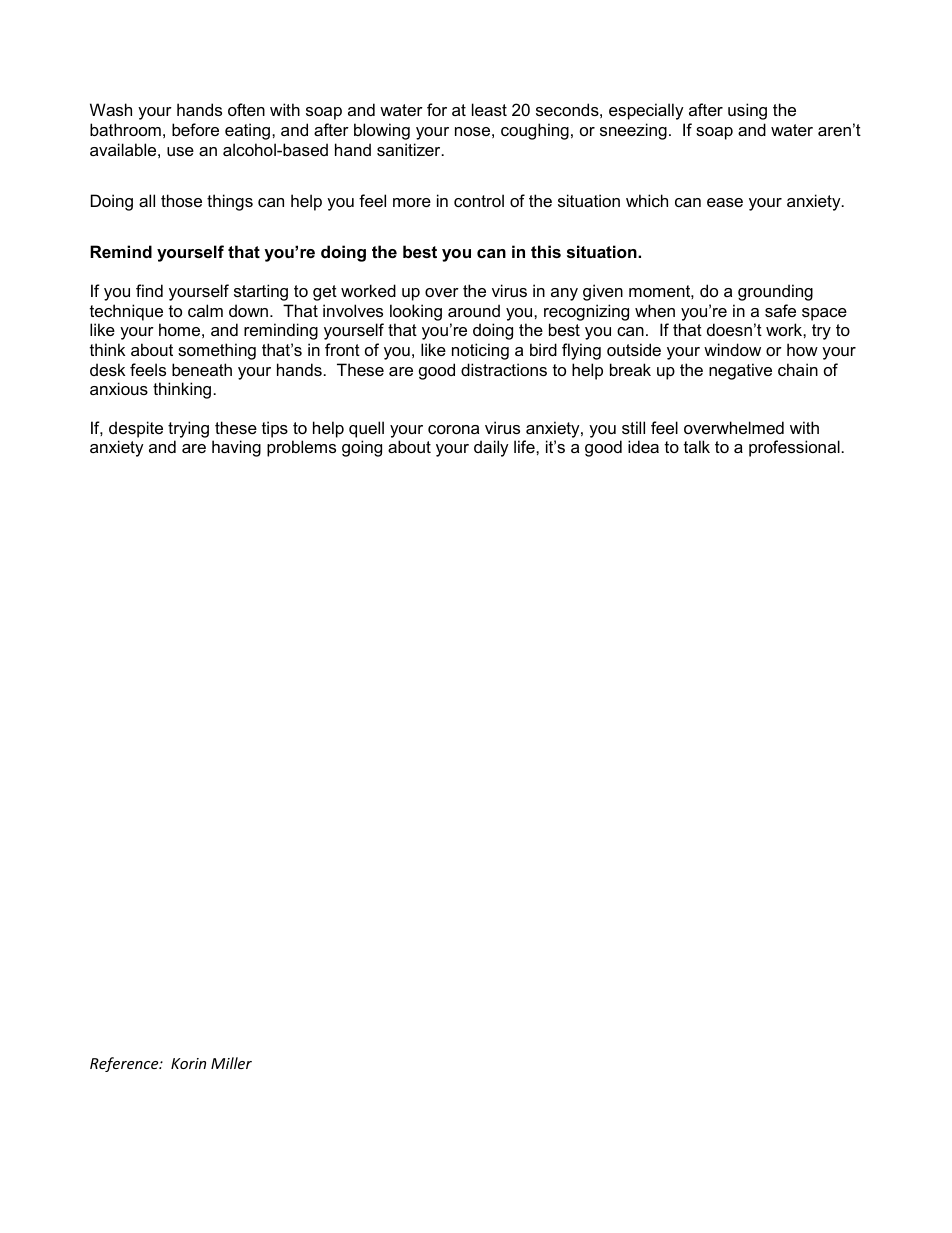 The image size is (952, 1233). I want to click on daily, so click(491, 448).
